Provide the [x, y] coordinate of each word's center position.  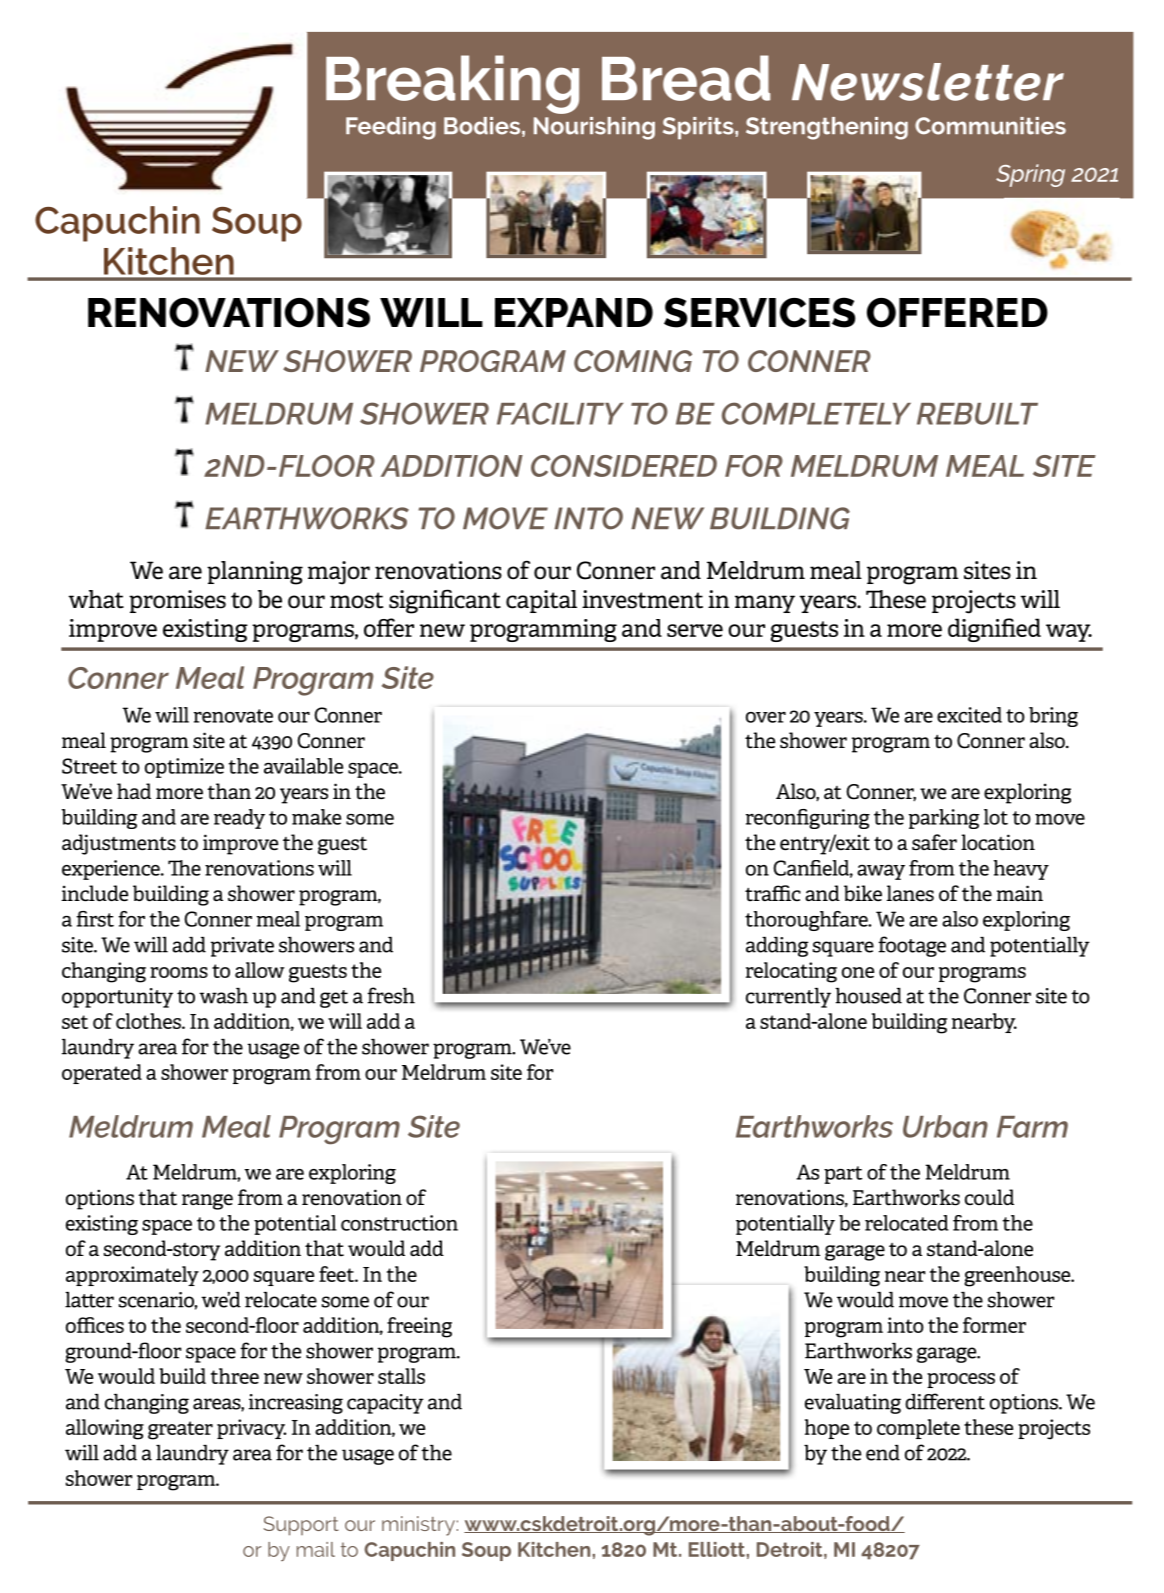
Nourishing [594, 128]
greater [180, 1430]
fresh [391, 995]
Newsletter [928, 82]
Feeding [391, 128]
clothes [149, 1021]
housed [868, 996]
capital [541, 601]
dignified [994, 630]
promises [177, 601]
